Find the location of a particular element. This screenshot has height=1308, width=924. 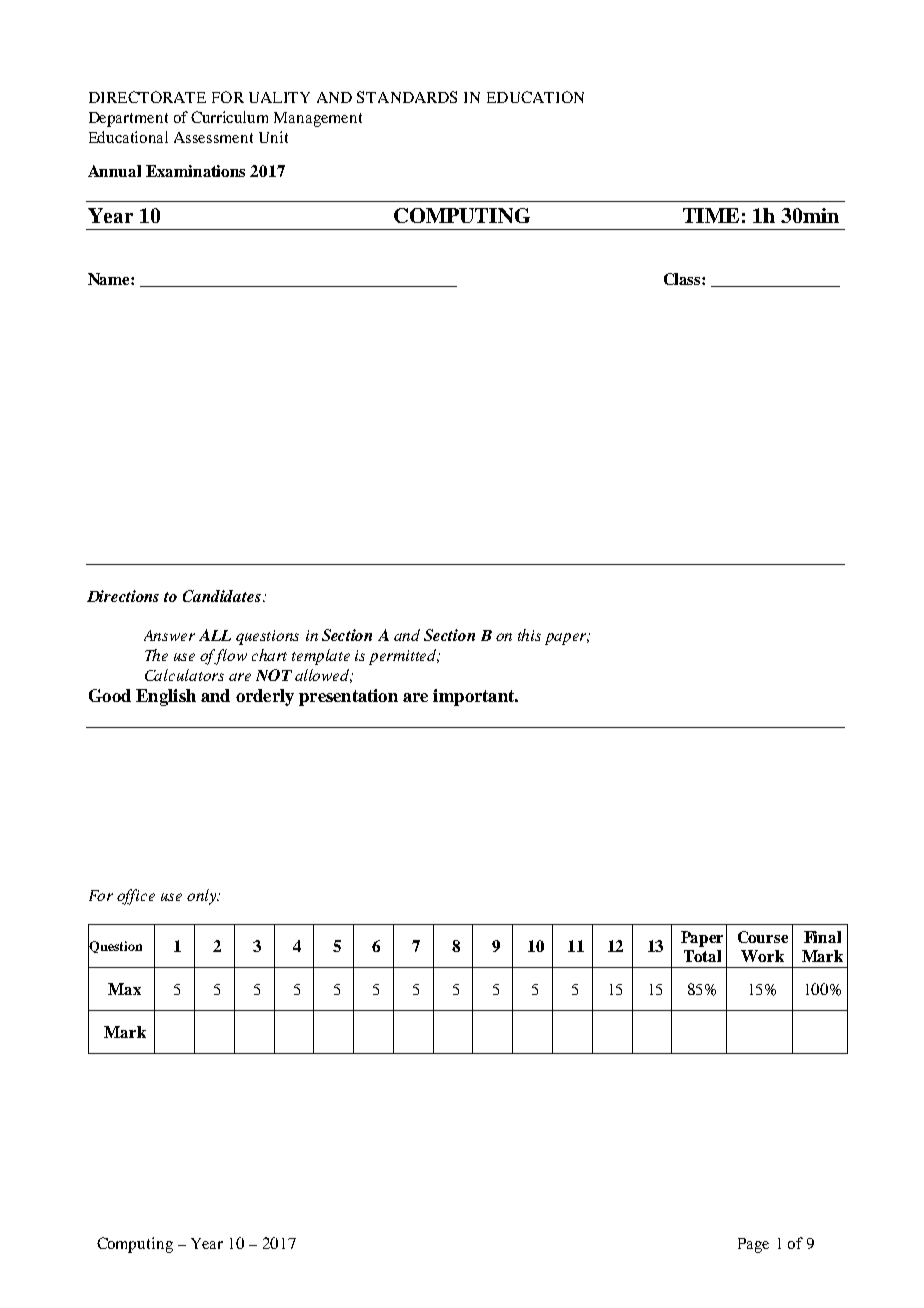

Assessment is located at coordinates (213, 137).
